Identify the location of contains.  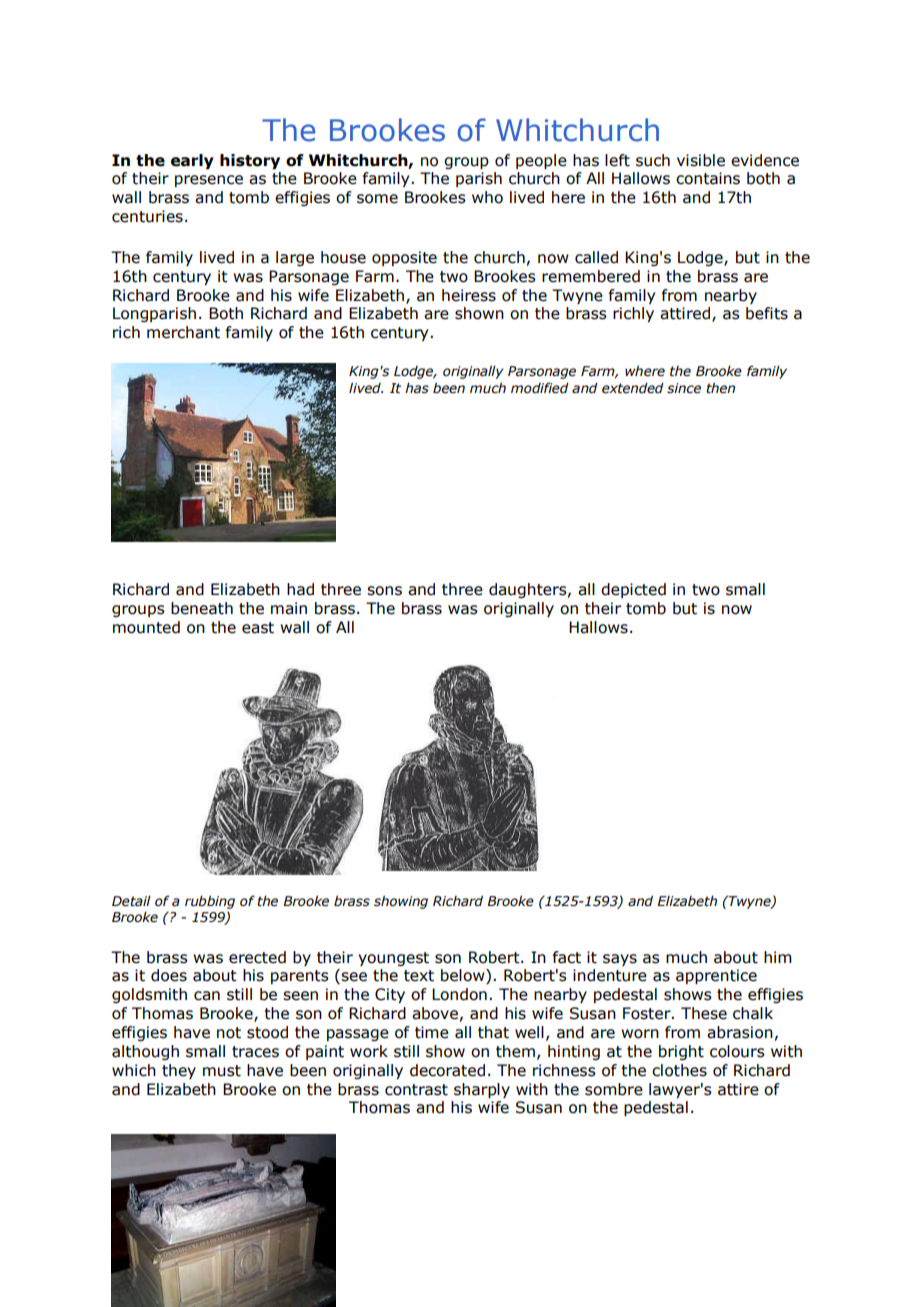
(708, 178).
